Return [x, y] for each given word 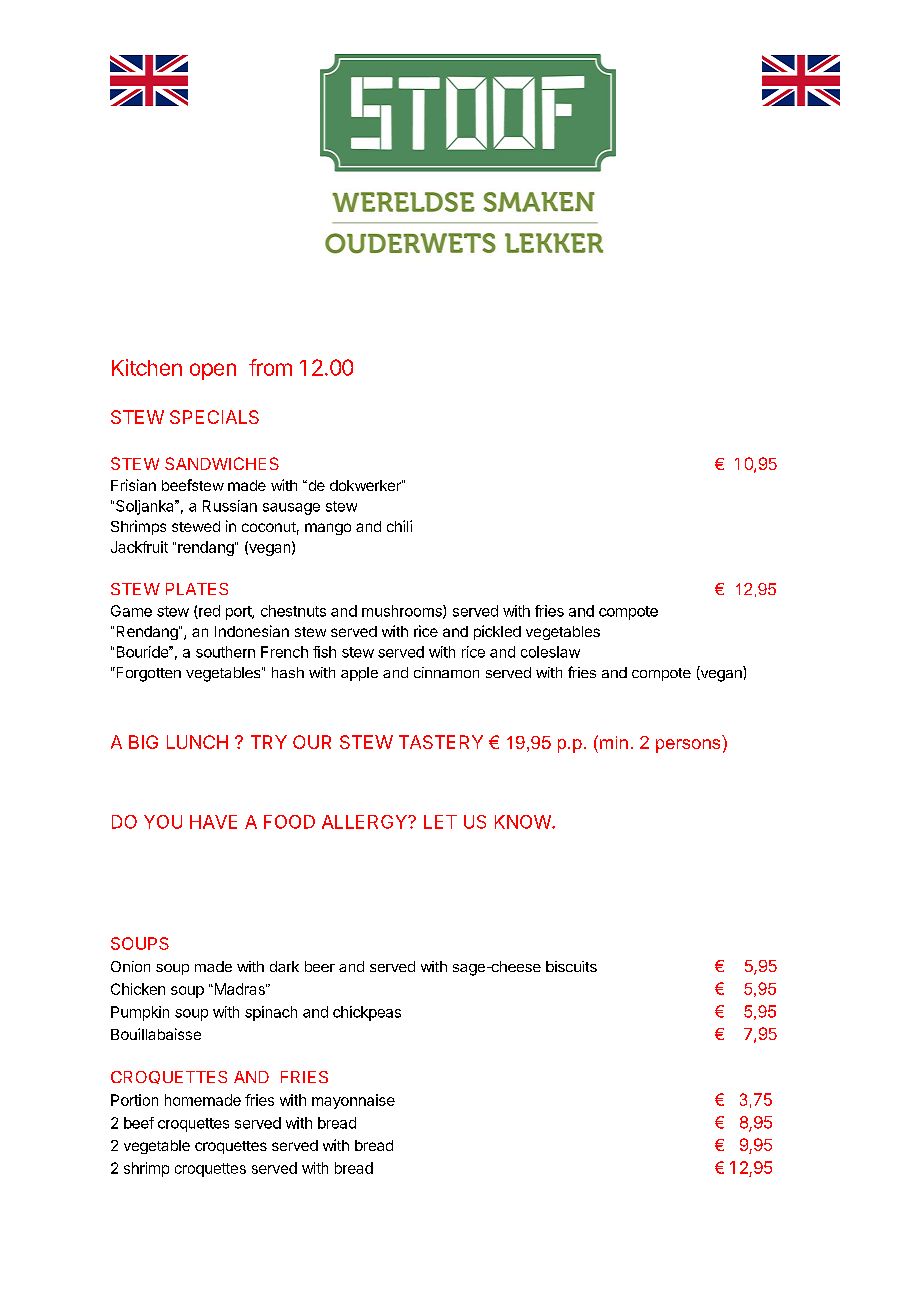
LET [440, 822]
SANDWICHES [222, 463]
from [270, 367]
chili [399, 526]
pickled [497, 632]
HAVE [213, 822]
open [213, 371]
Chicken [138, 989]
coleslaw [550, 652]
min [614, 742]
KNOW [524, 822]
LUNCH [197, 742]
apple [359, 674]
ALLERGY [365, 822]
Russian [230, 506]
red [208, 612]
